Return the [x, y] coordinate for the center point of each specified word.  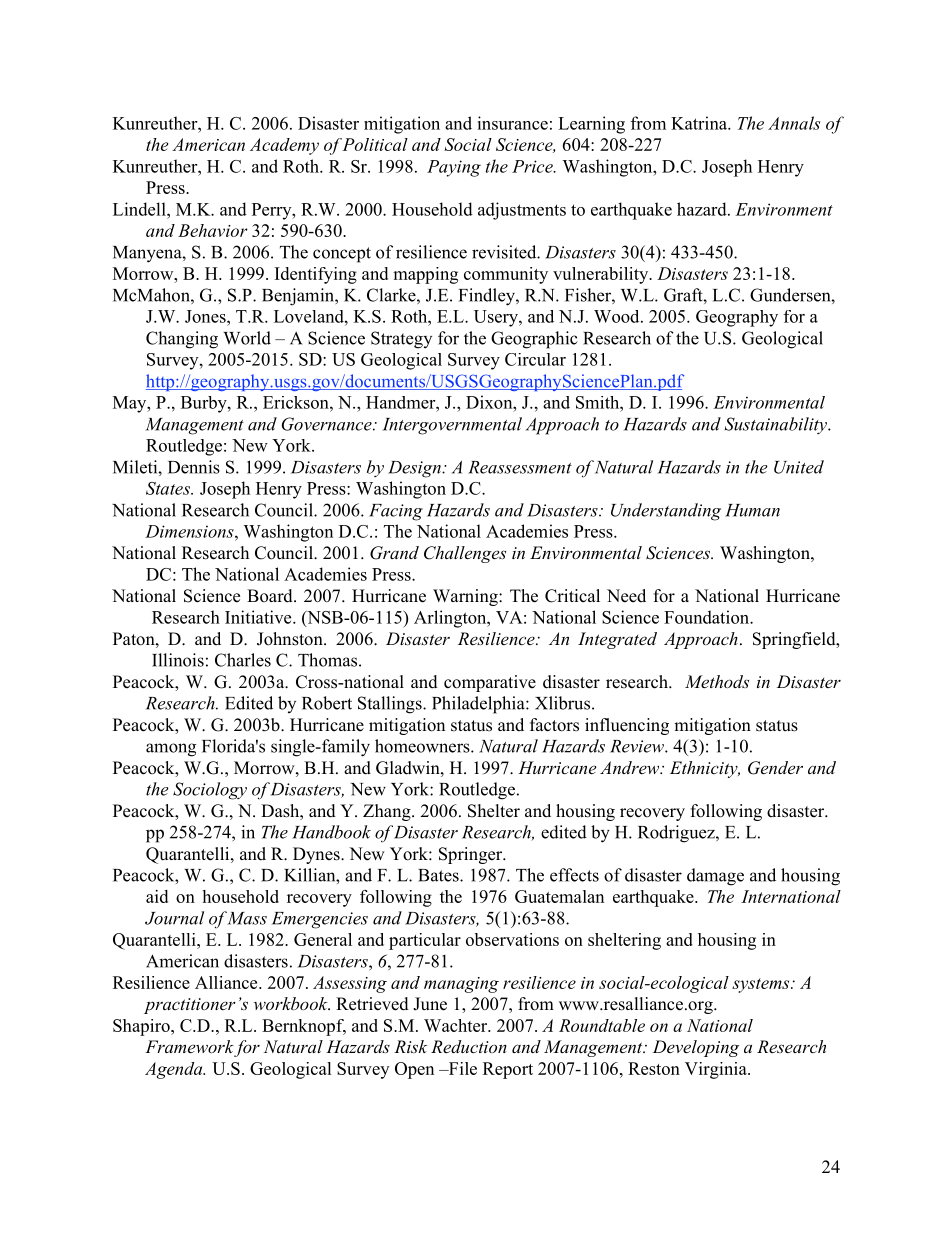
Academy [284, 146]
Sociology [210, 791]
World [247, 338]
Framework [190, 1048]
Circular [535, 359]
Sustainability [777, 425]
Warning [466, 597]
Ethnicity [705, 769]
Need [626, 596]
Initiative [259, 617]
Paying [454, 168]
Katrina [700, 123]
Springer [472, 855]
